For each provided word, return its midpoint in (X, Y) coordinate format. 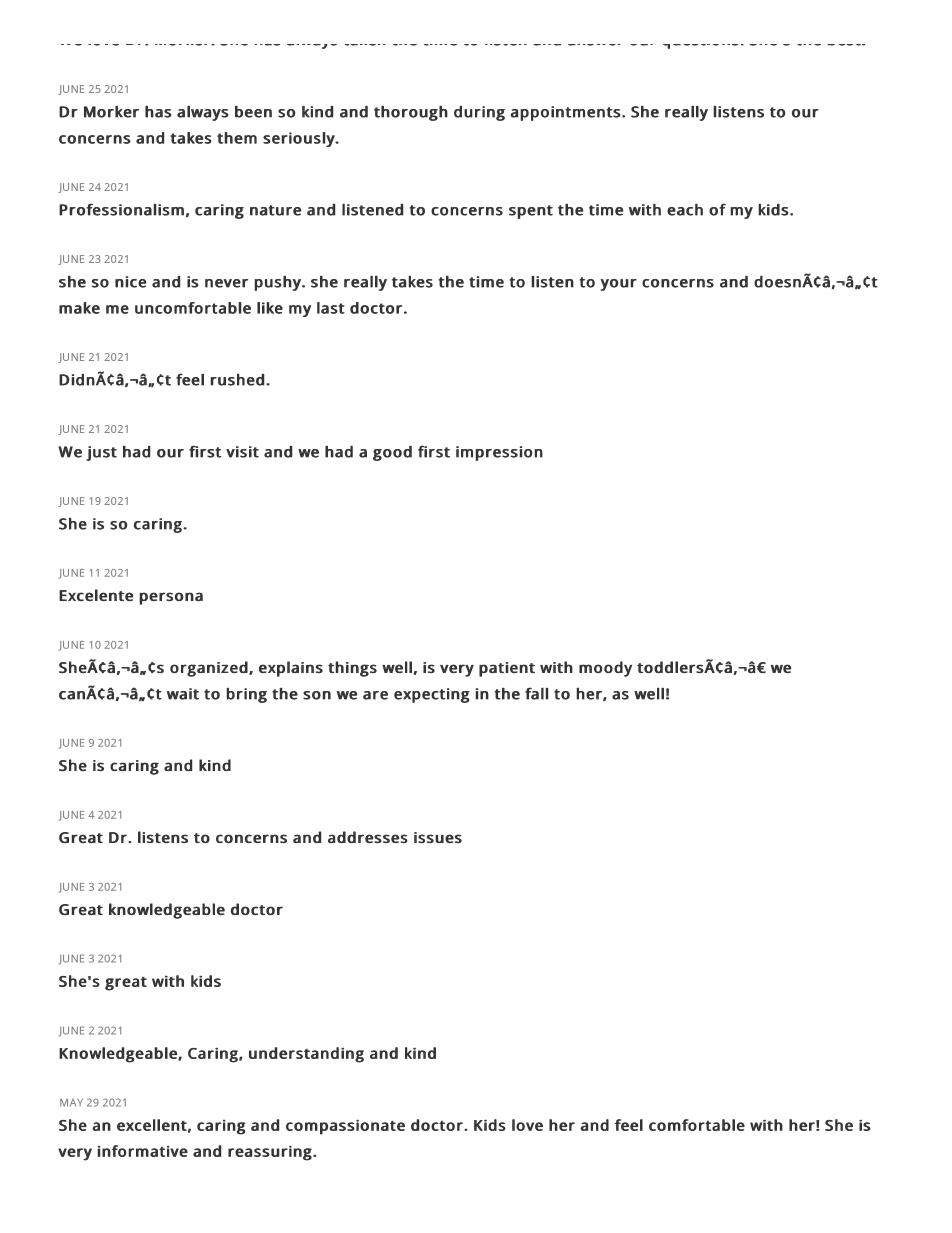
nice (130, 282)
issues (438, 837)
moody (605, 669)
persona (171, 598)
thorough (411, 113)
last (331, 308)
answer (594, 45)
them (237, 138)
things (352, 669)
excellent (152, 1125)
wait (183, 694)
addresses (368, 837)
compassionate (345, 1127)
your (618, 285)
